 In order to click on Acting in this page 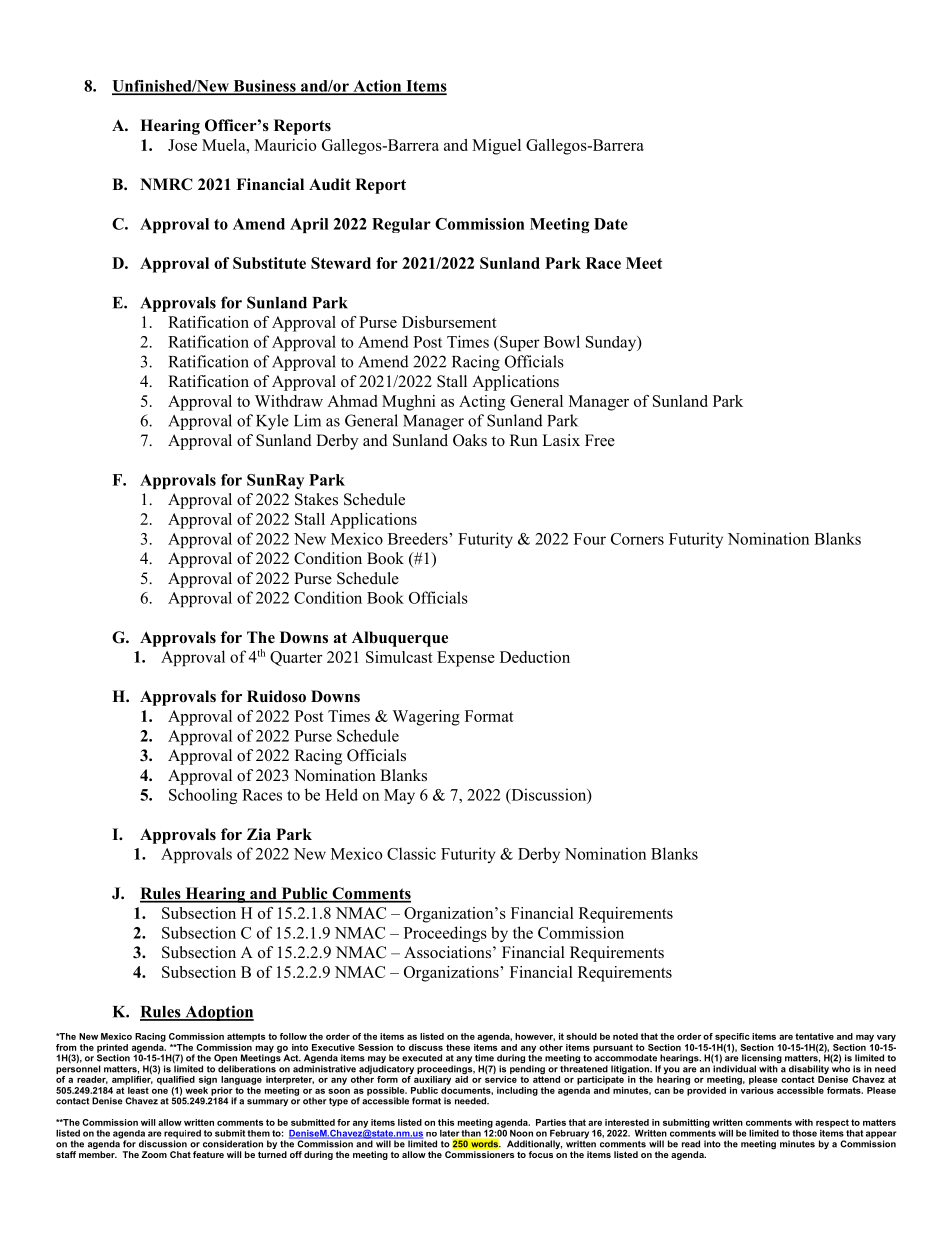, I will do `click(482, 403)`.
